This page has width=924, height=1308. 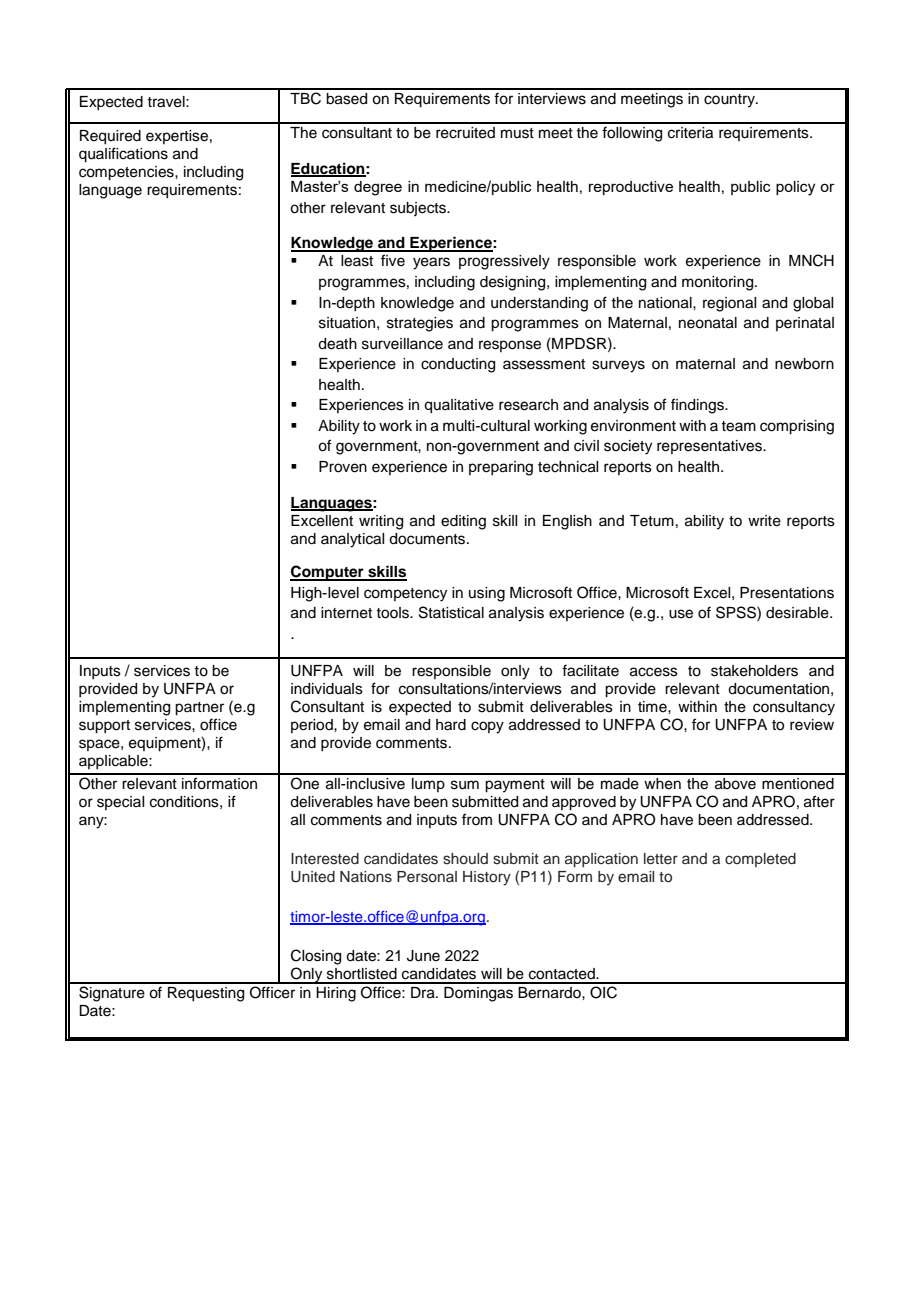 I want to click on completed, so click(x=760, y=860).
